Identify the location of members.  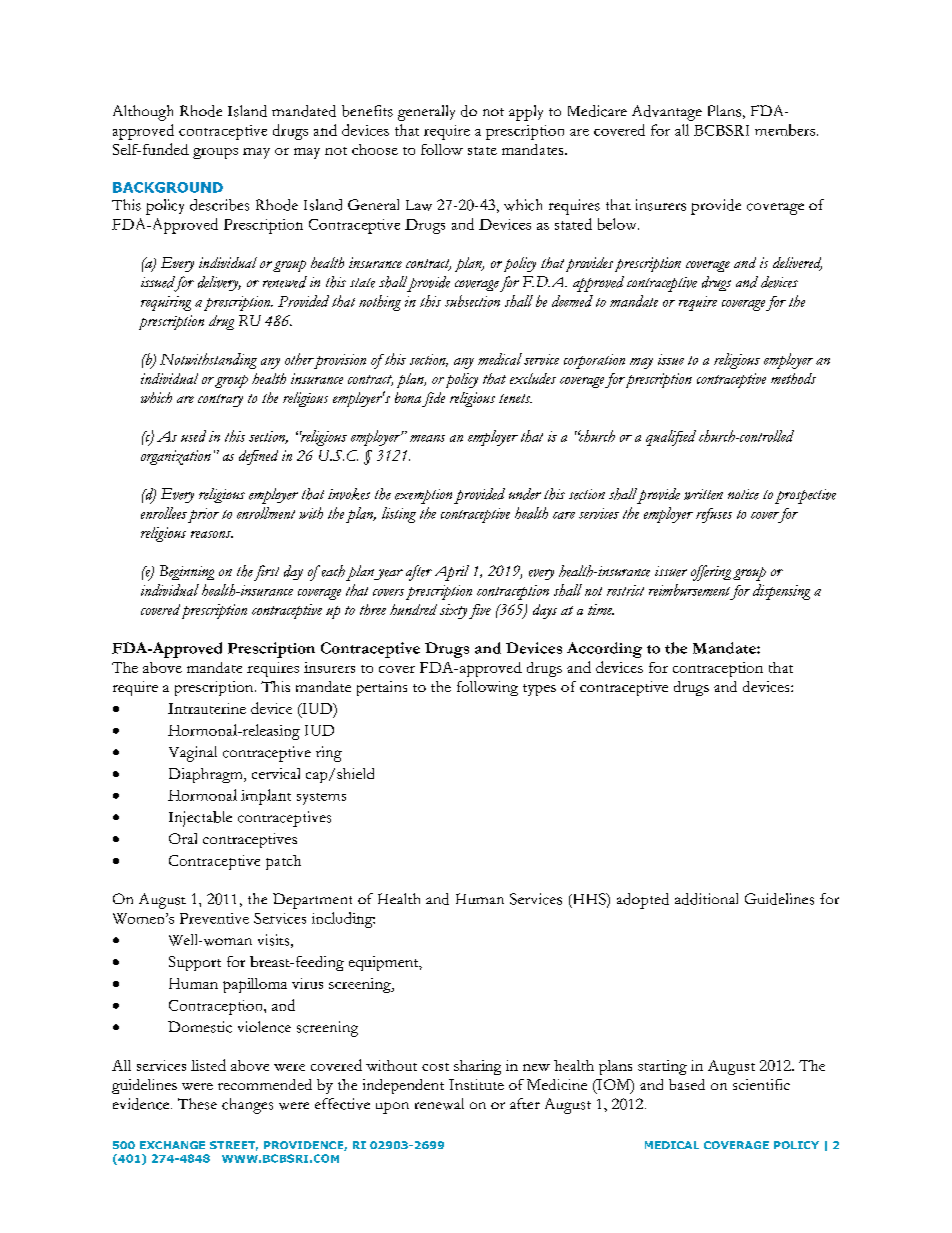
(786, 130).
